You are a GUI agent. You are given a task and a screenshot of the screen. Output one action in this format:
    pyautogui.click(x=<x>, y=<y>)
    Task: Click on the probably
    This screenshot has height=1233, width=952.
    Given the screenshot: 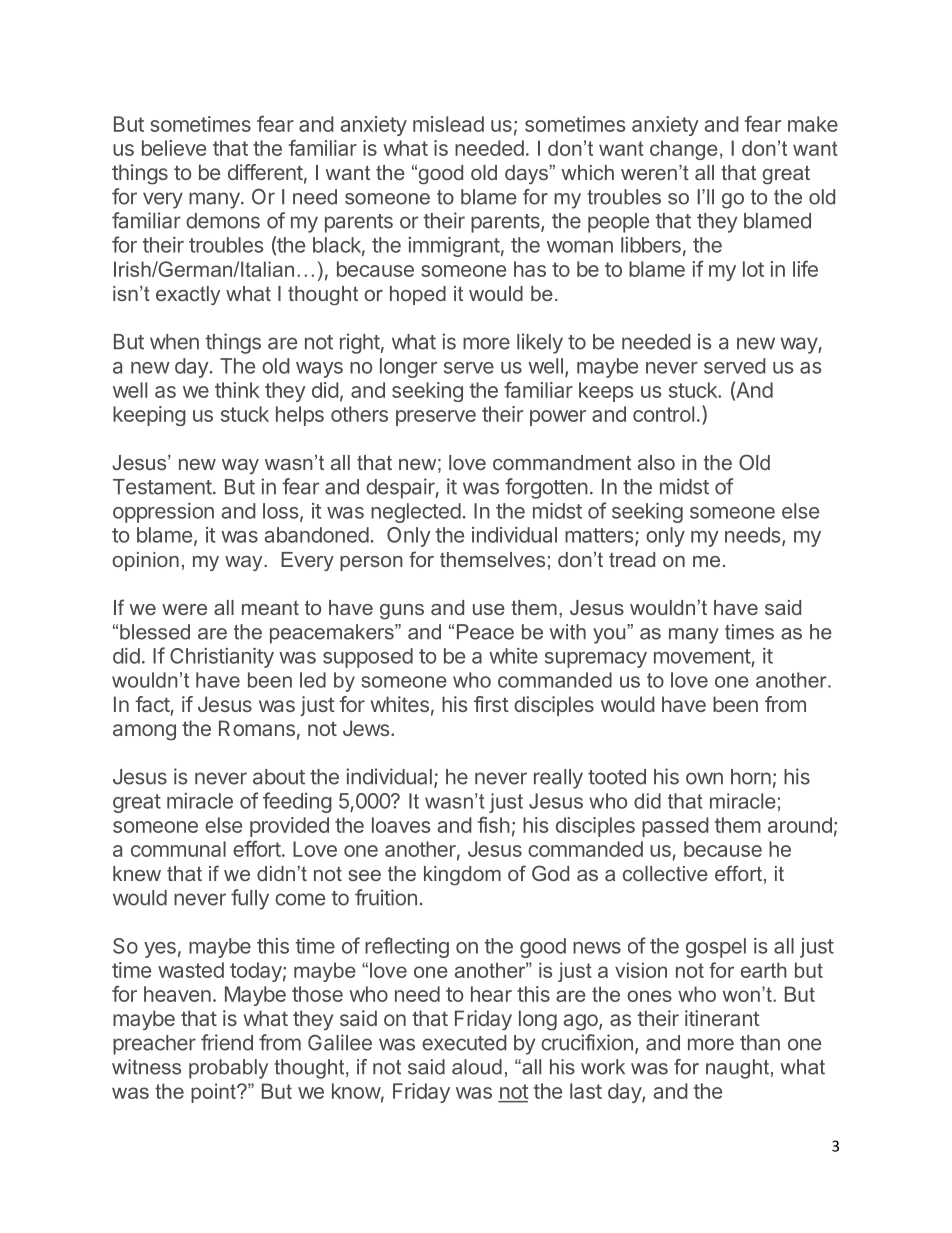 What is the action you would take?
    pyautogui.click(x=228, y=1069)
